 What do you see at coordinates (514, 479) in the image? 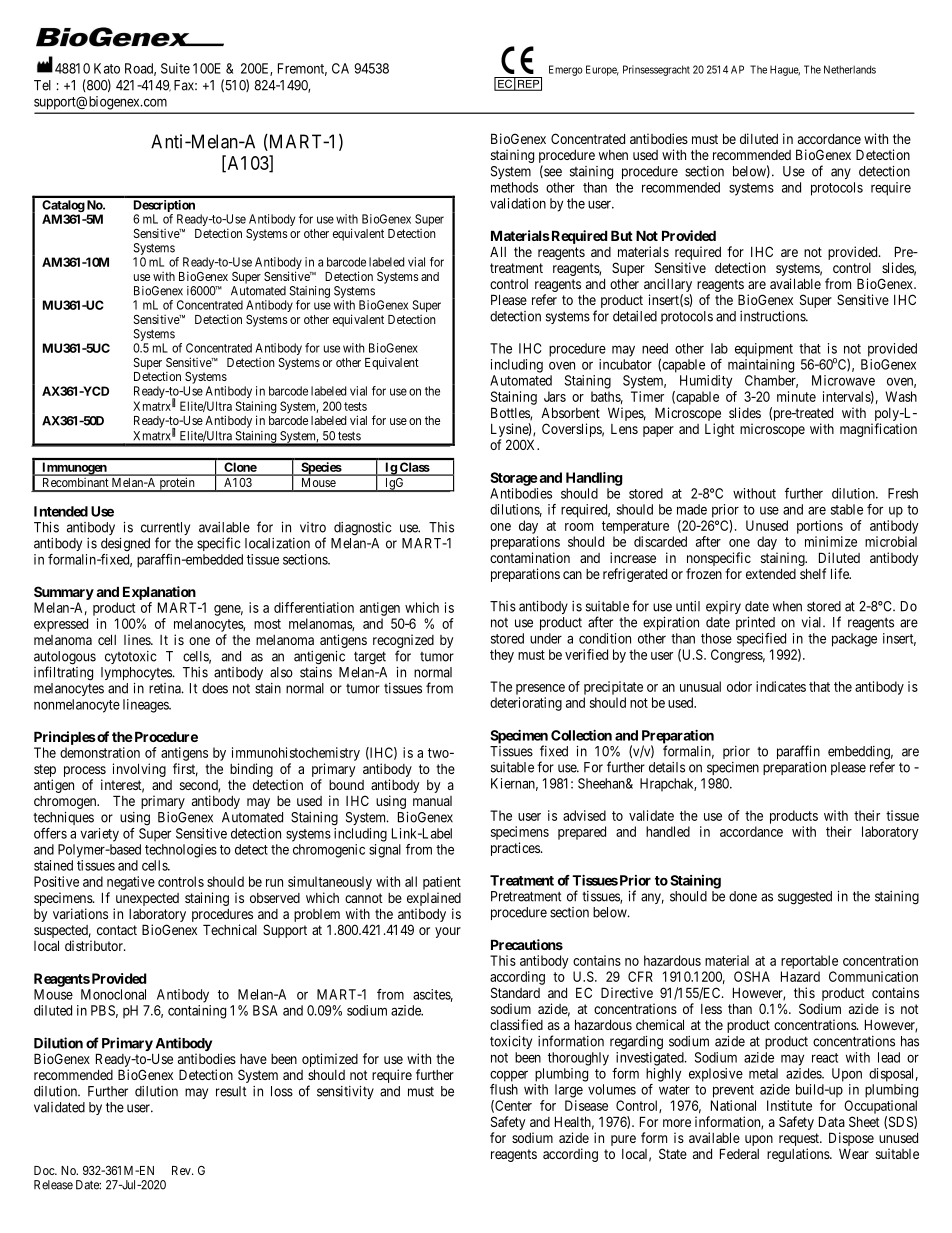
I see `Storage` at bounding box center [514, 479].
